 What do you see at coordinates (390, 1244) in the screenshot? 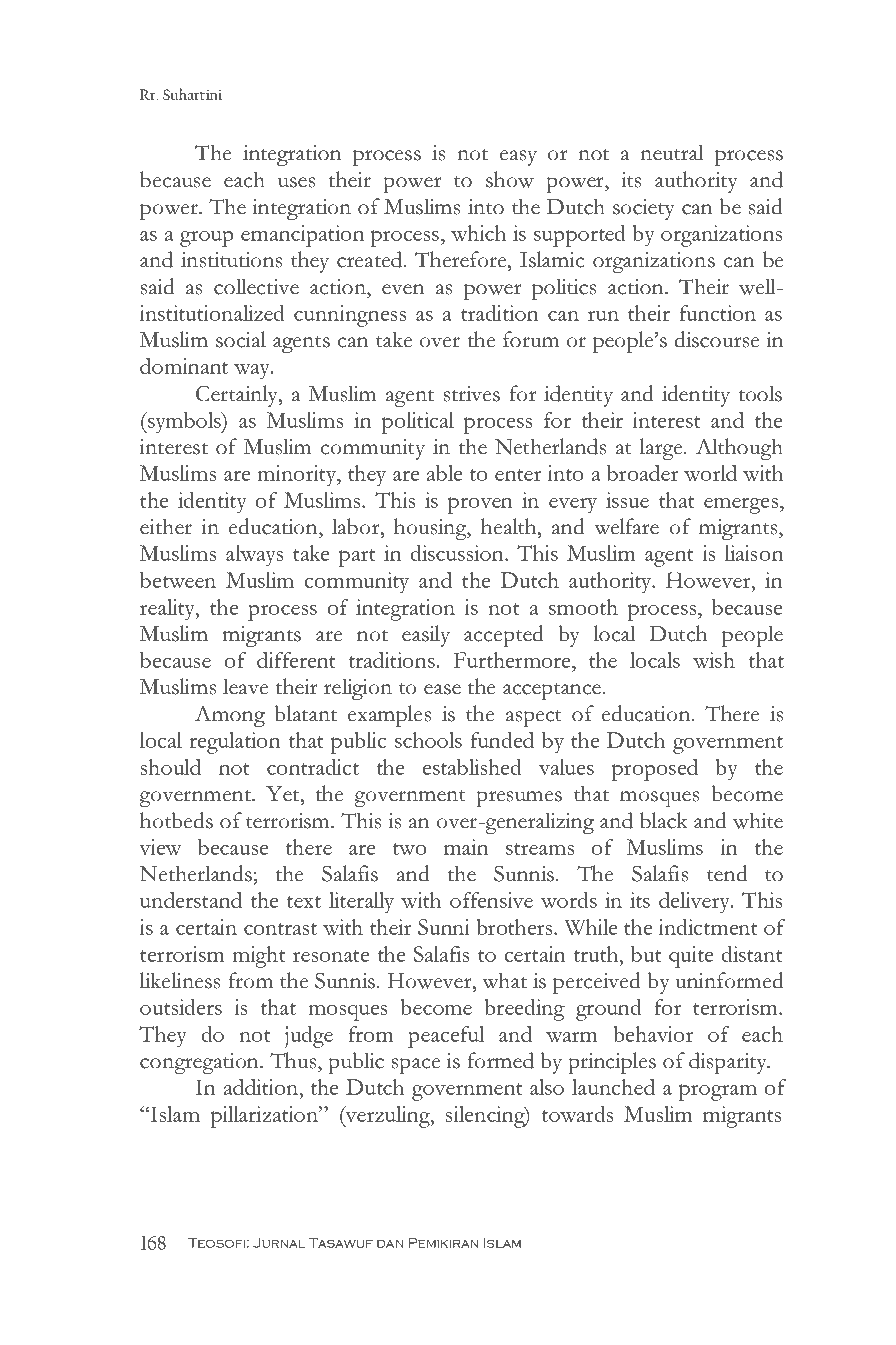
I see `dan` at bounding box center [390, 1244].
